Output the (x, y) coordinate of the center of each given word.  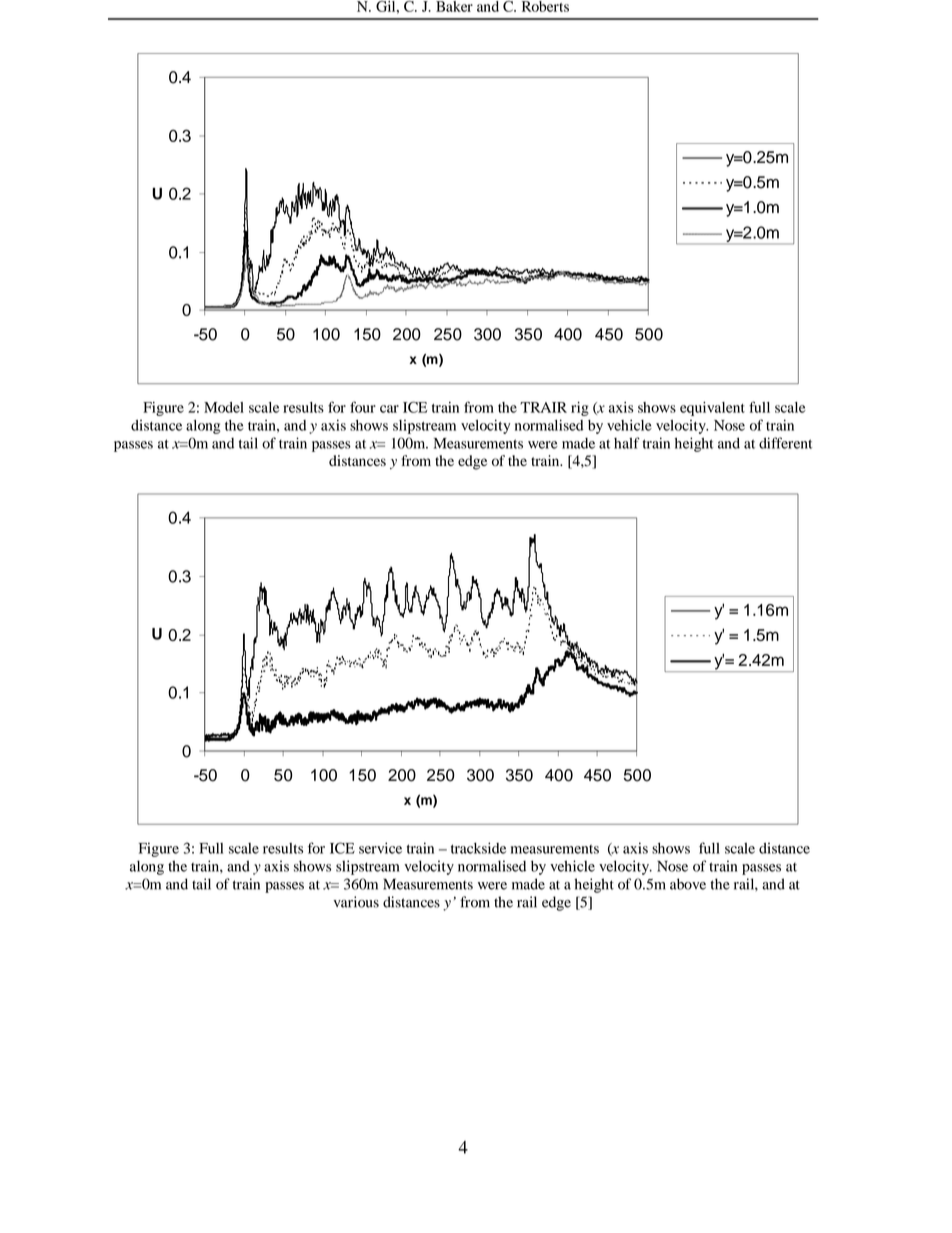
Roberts (545, 6)
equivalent (712, 409)
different (785, 443)
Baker (454, 6)
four (363, 407)
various (356, 902)
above (688, 884)
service (380, 848)
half (627, 443)
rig (580, 409)
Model (224, 407)
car (389, 409)
